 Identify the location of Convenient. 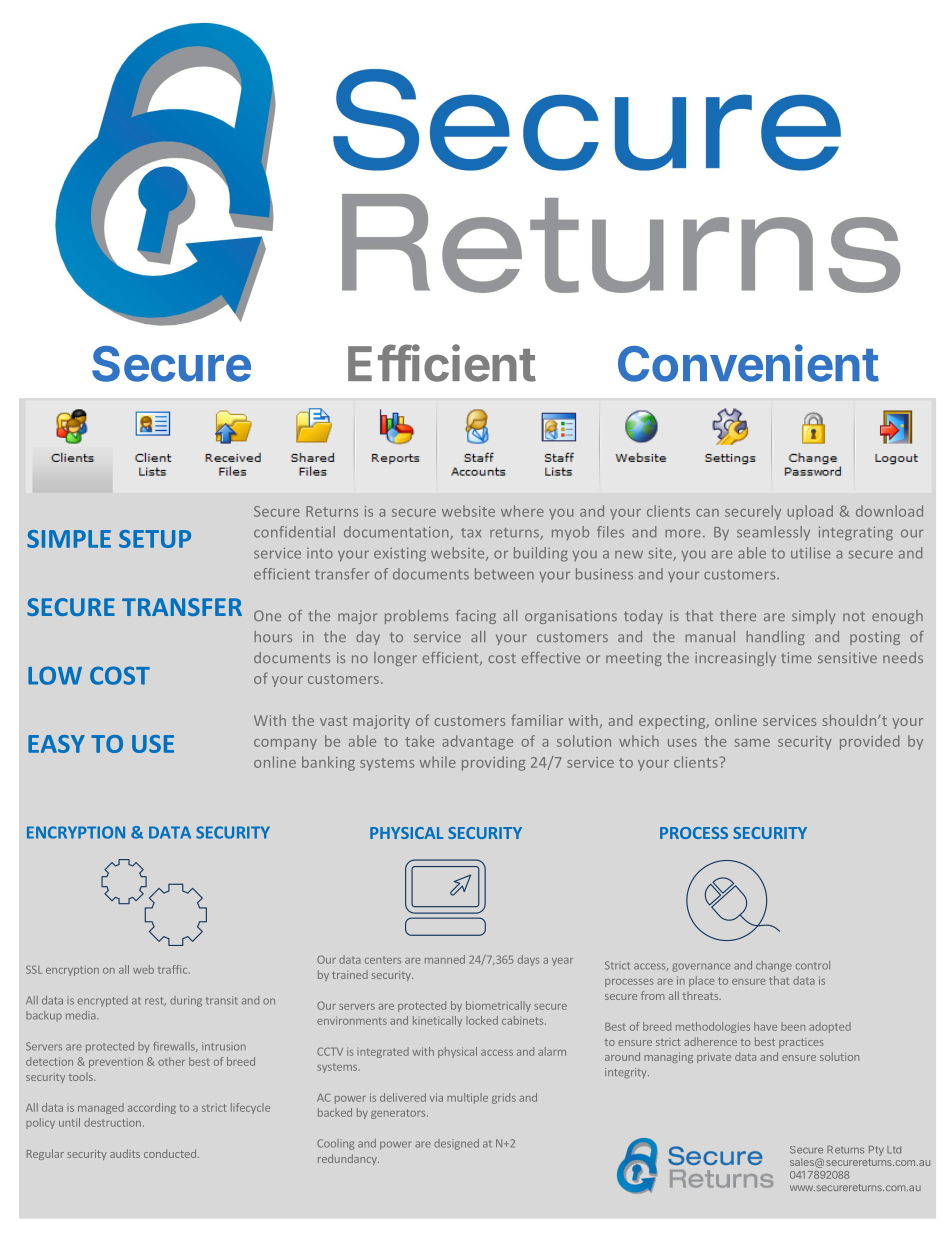
(748, 363).
